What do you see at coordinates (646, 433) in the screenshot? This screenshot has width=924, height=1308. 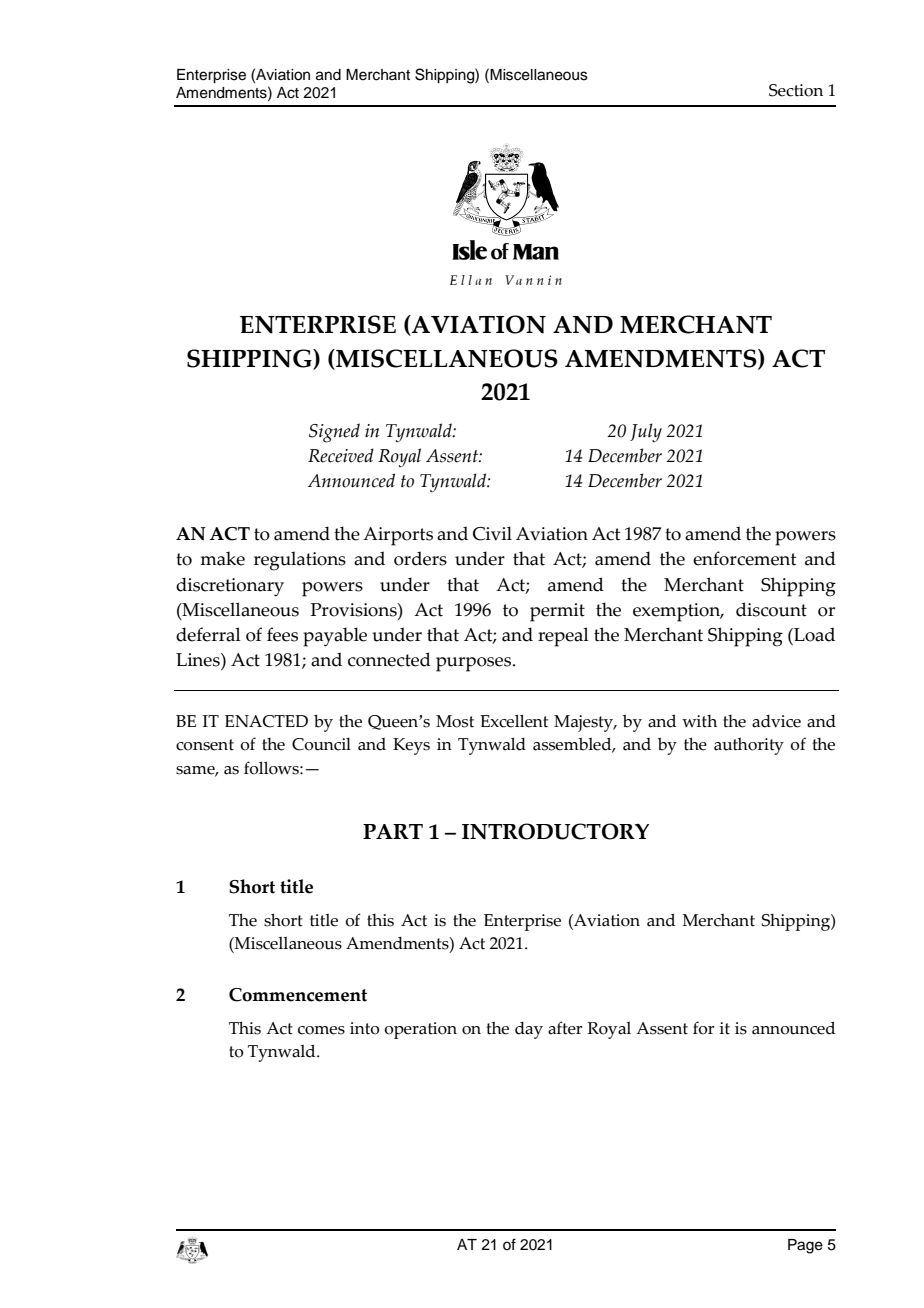 I see `July` at bounding box center [646, 433].
